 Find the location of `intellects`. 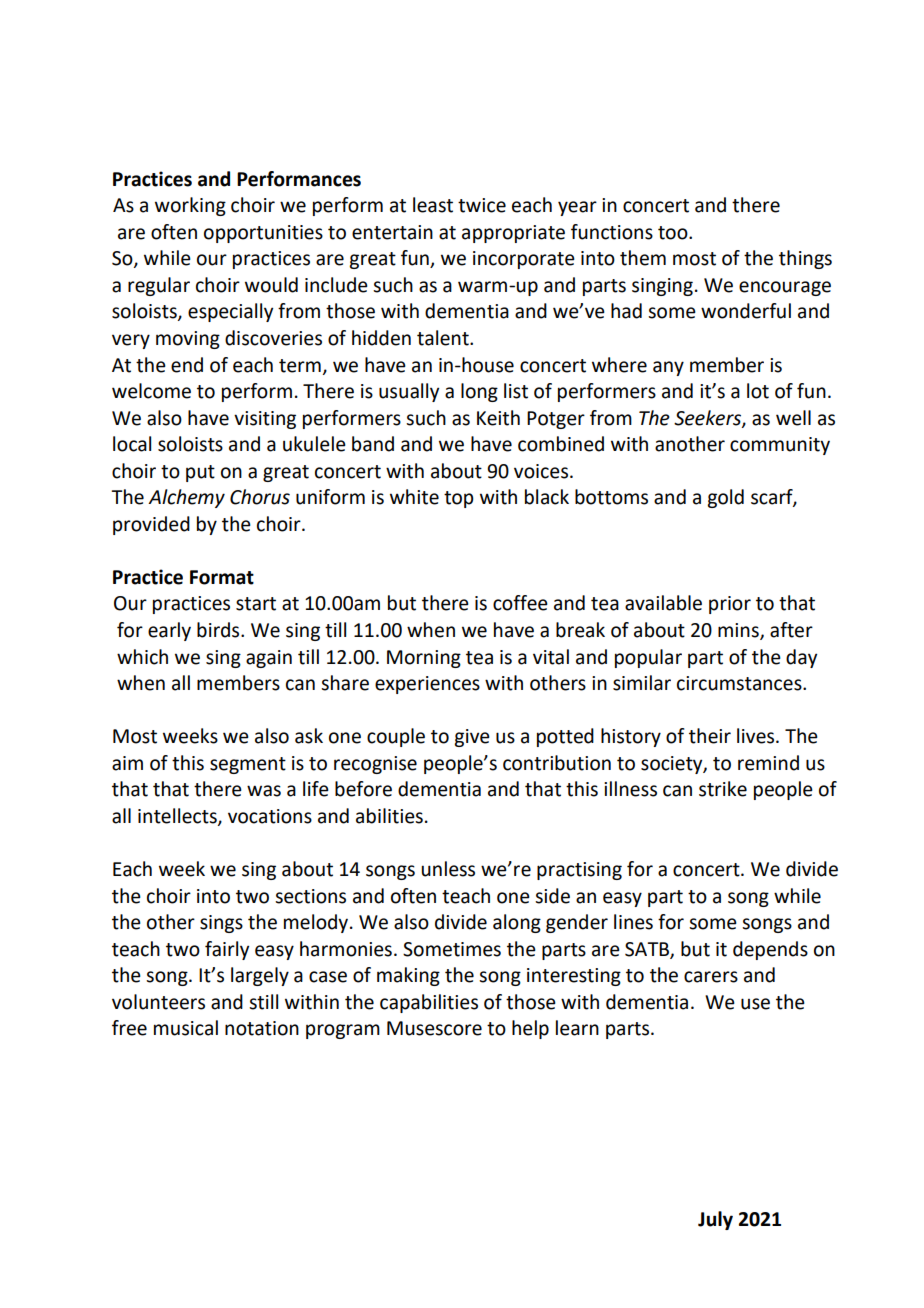

intellects is located at coordinates (178, 817).
